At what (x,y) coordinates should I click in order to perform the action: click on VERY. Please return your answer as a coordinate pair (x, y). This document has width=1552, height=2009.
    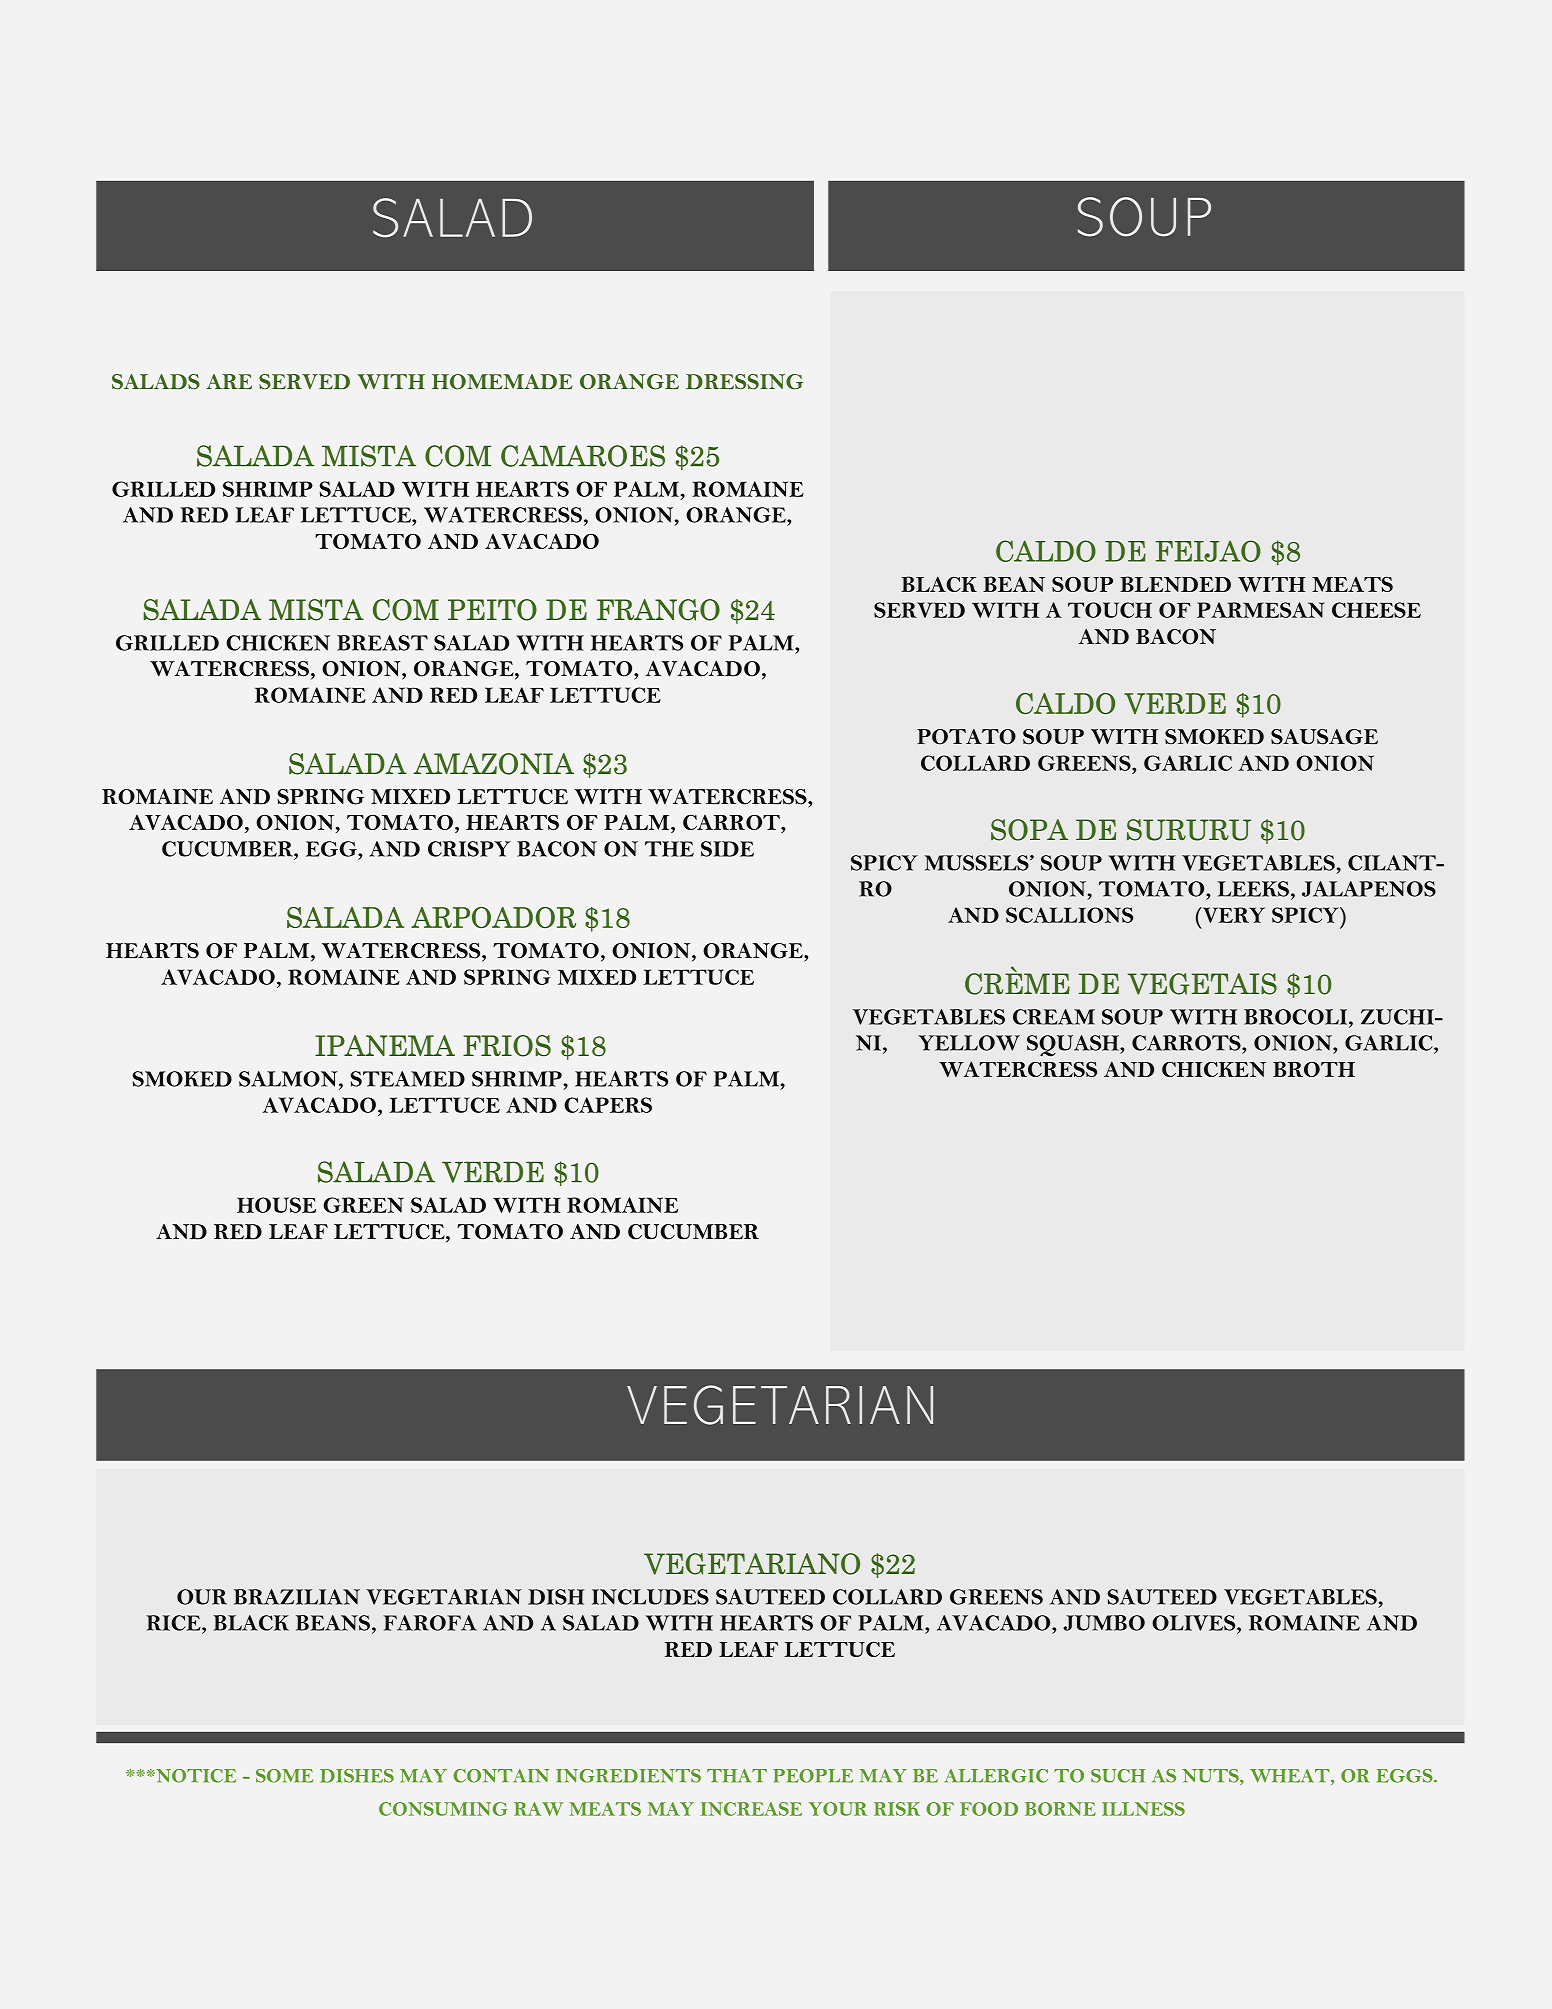
    Looking at the image, I should click on (1232, 915).
